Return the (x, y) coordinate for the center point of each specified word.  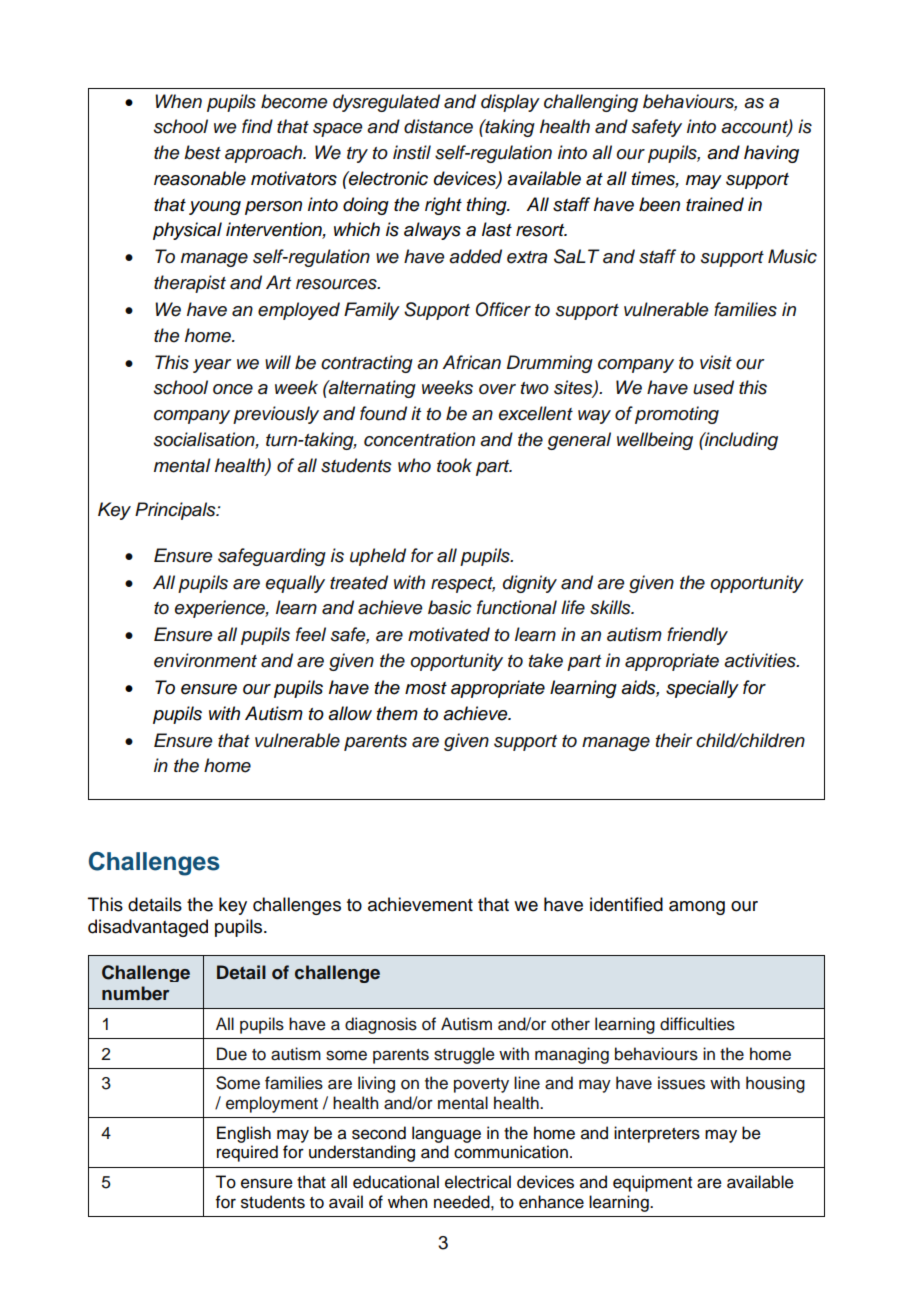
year (212, 366)
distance (438, 126)
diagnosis (381, 1025)
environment (205, 660)
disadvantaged (148, 928)
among (697, 908)
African (471, 362)
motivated (449, 634)
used (713, 387)
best (202, 152)
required (247, 1153)
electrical (478, 1182)
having (771, 154)
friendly (697, 636)
